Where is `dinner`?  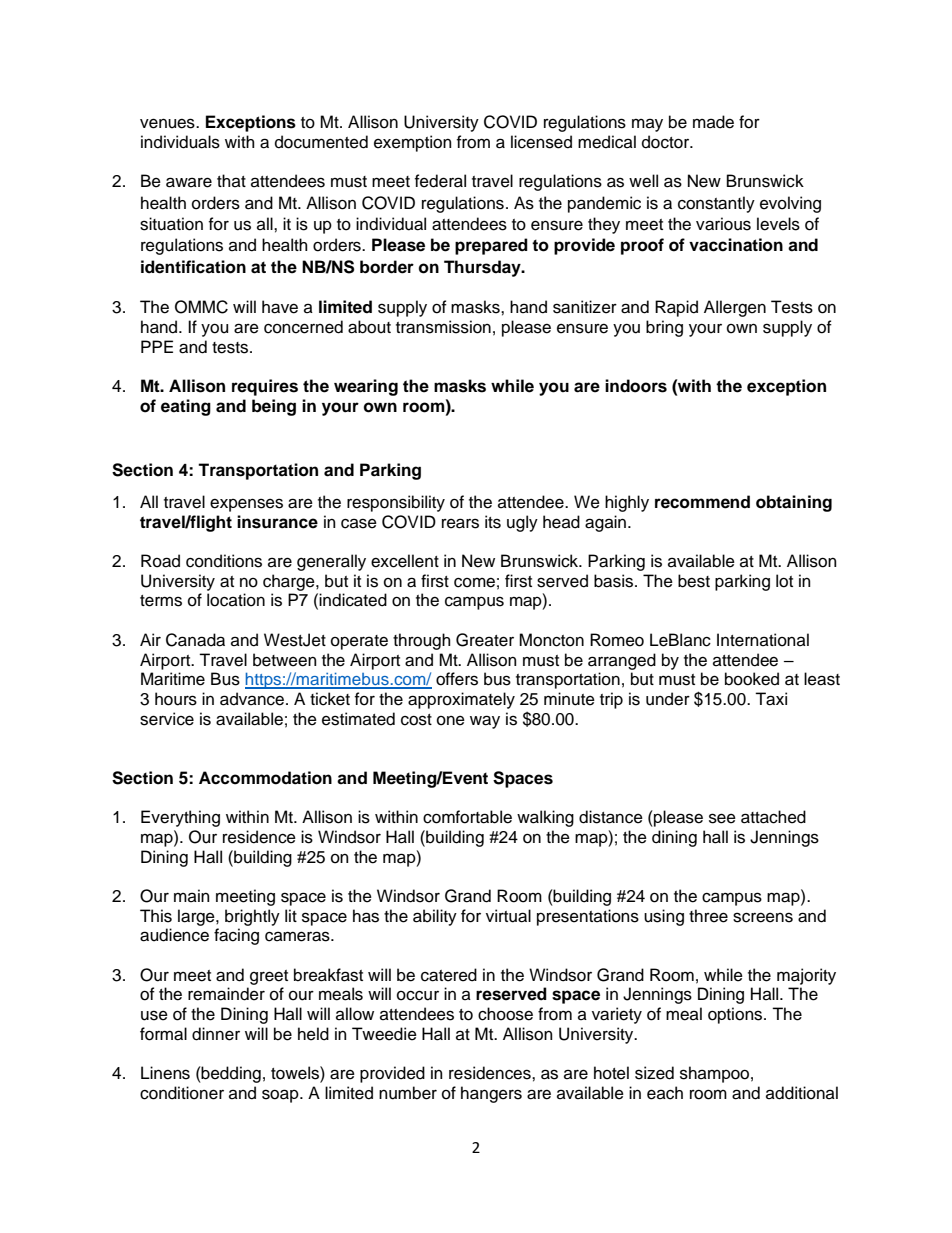 dinner is located at coordinates (216, 1034).
